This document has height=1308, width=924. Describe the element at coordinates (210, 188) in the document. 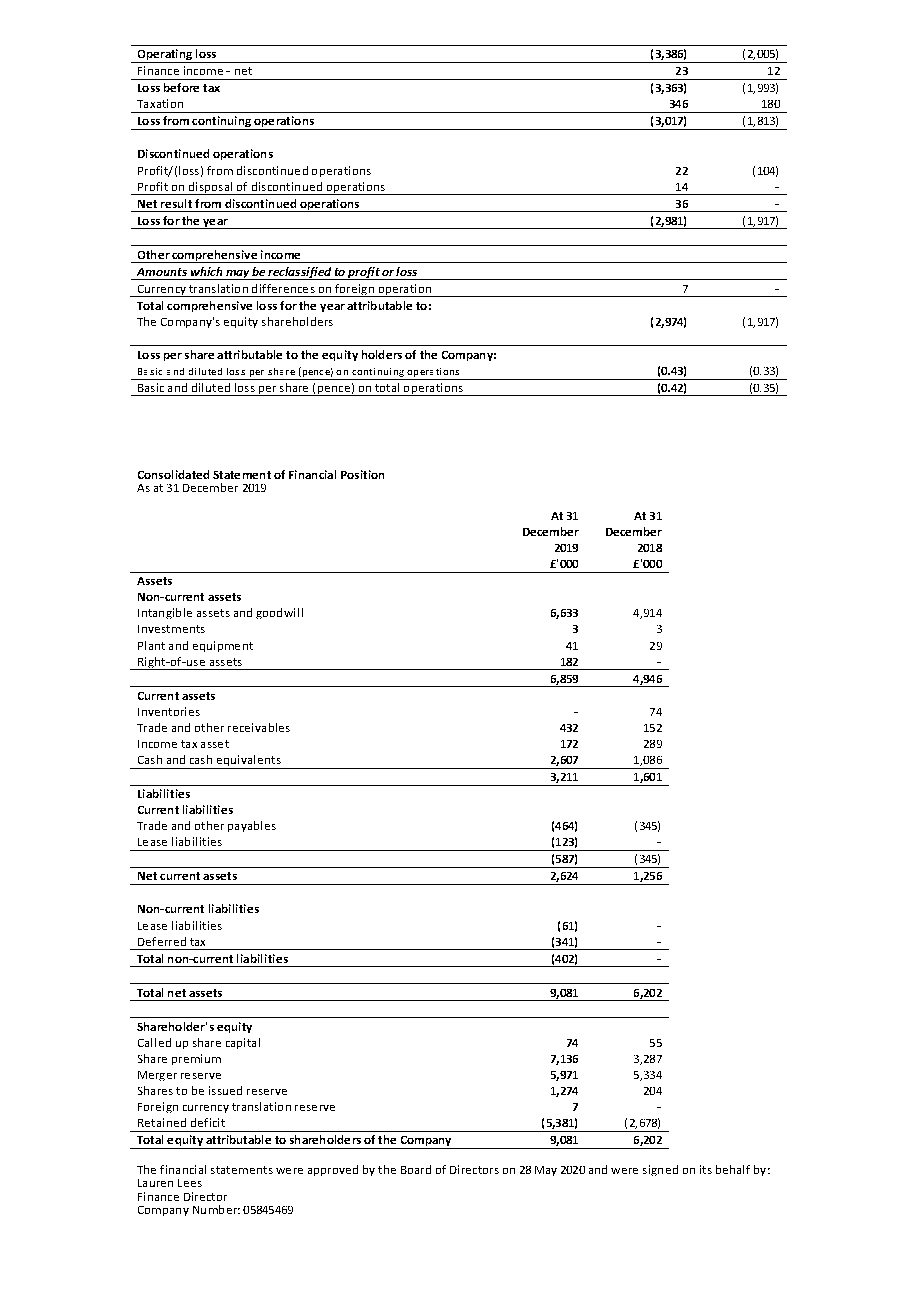

I see `disposal` at that location.
